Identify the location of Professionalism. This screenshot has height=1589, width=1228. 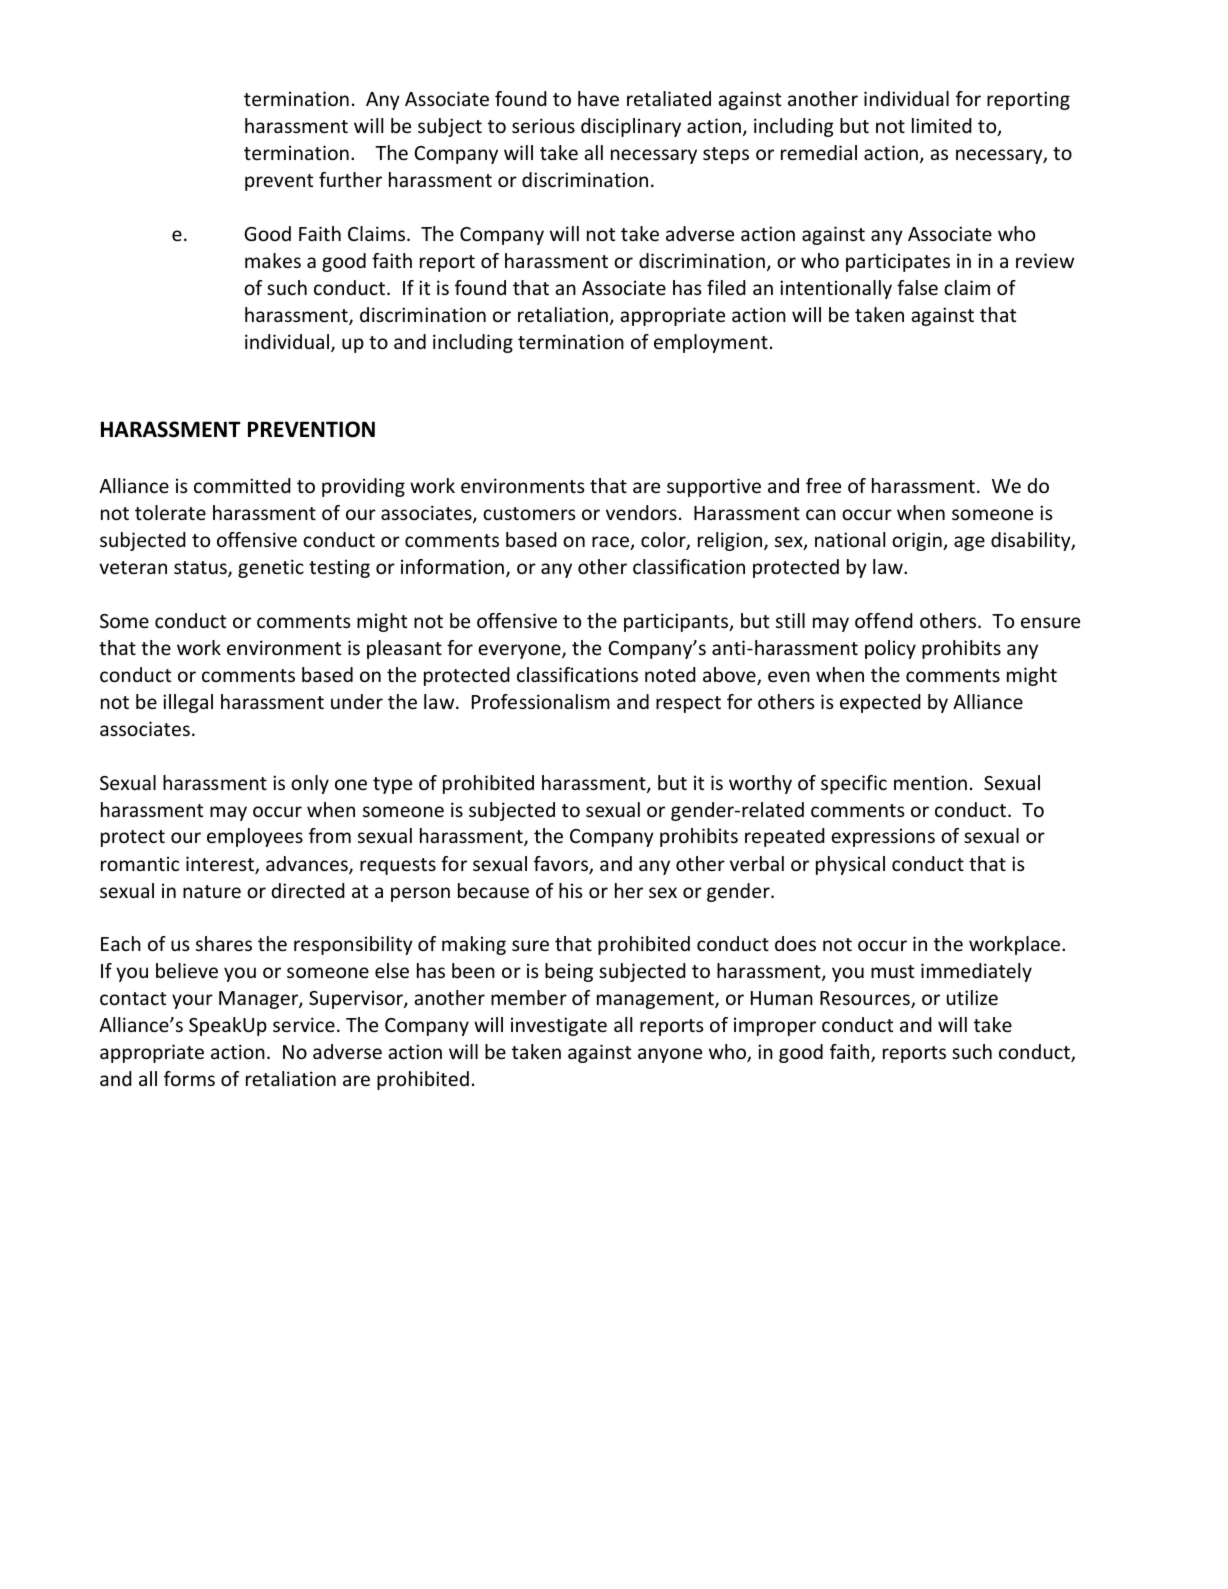
(541, 701).
